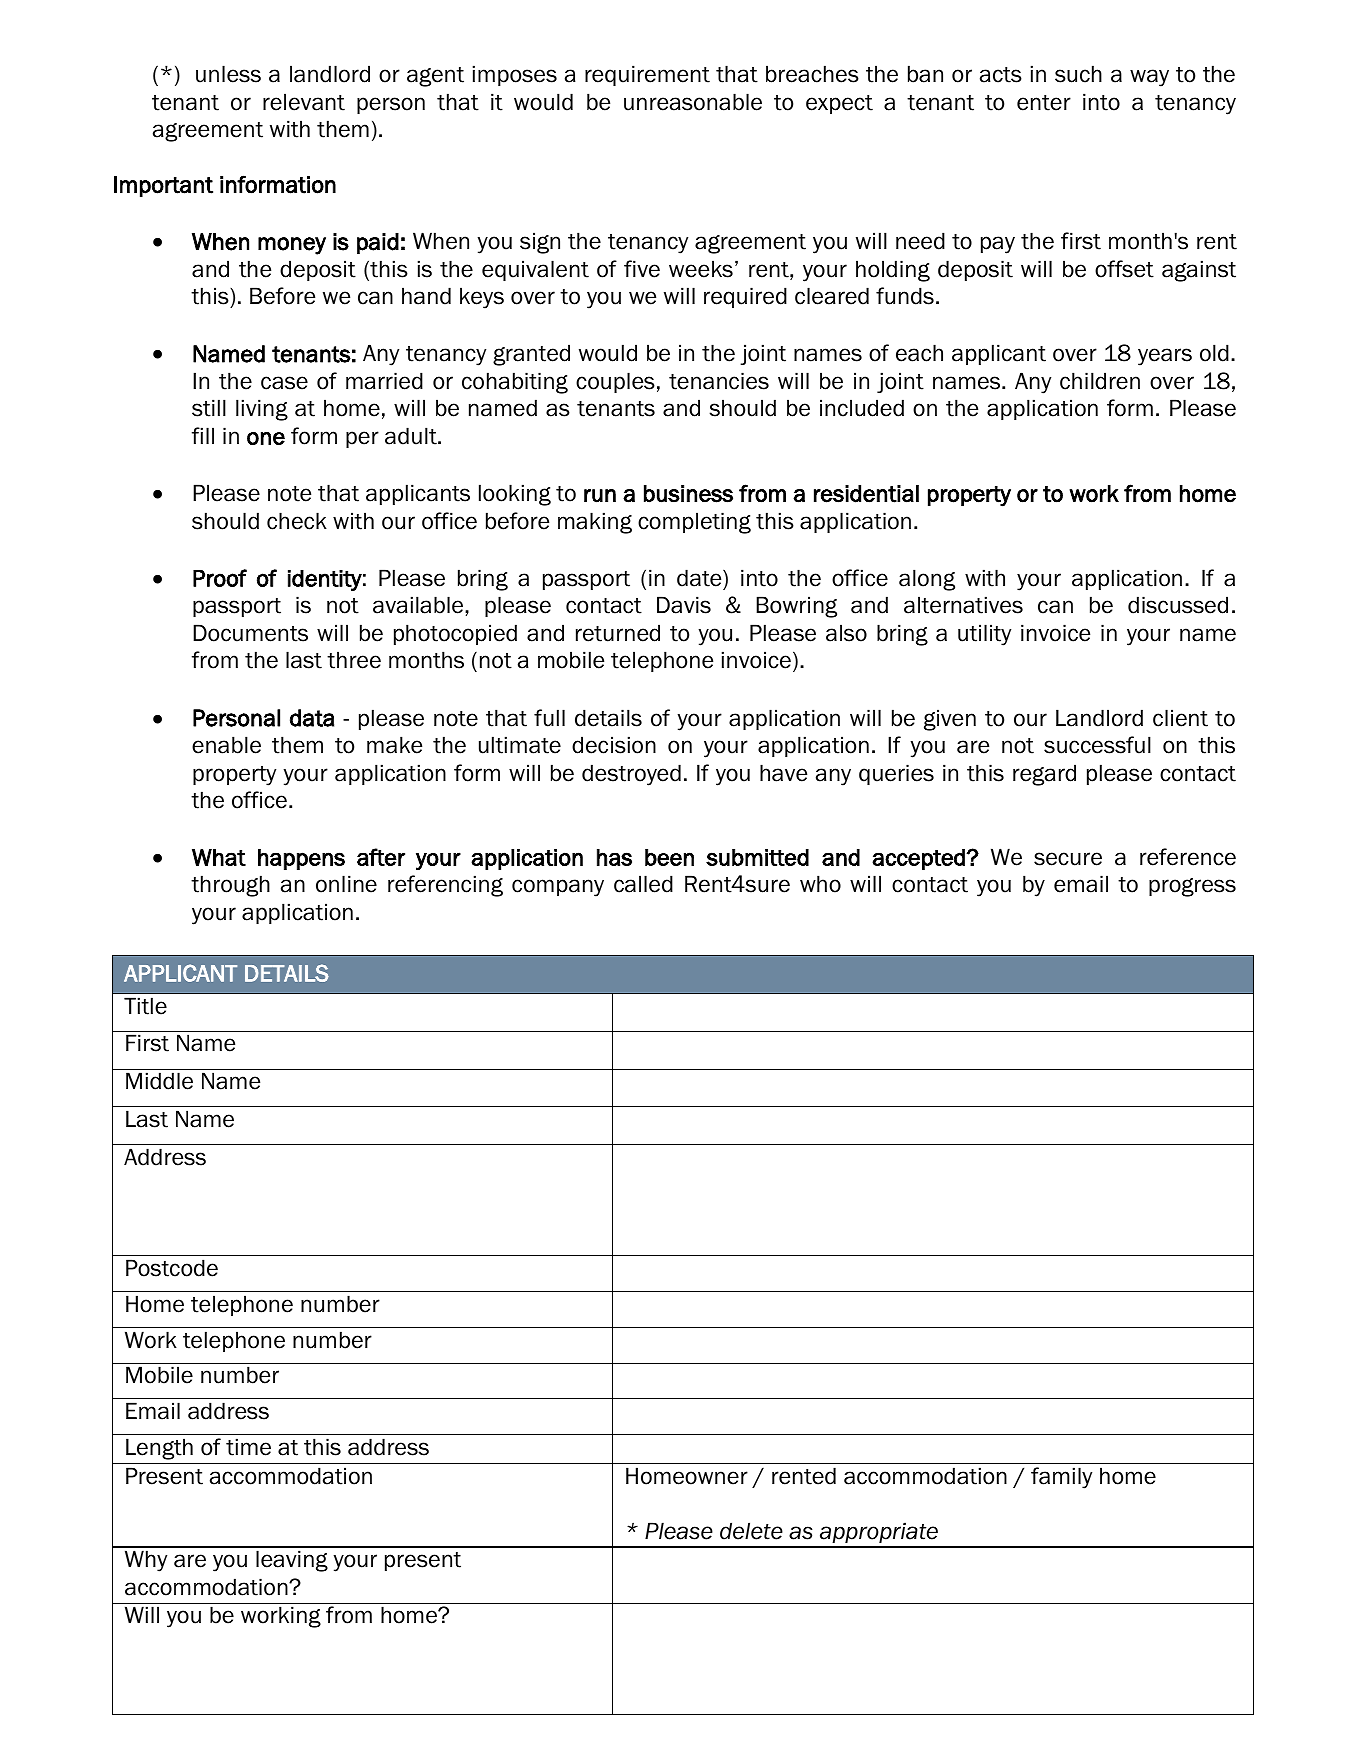 This screenshot has width=1349, height=1746. Describe the element at coordinates (292, 1561) in the screenshot. I see `leaving` at that location.
